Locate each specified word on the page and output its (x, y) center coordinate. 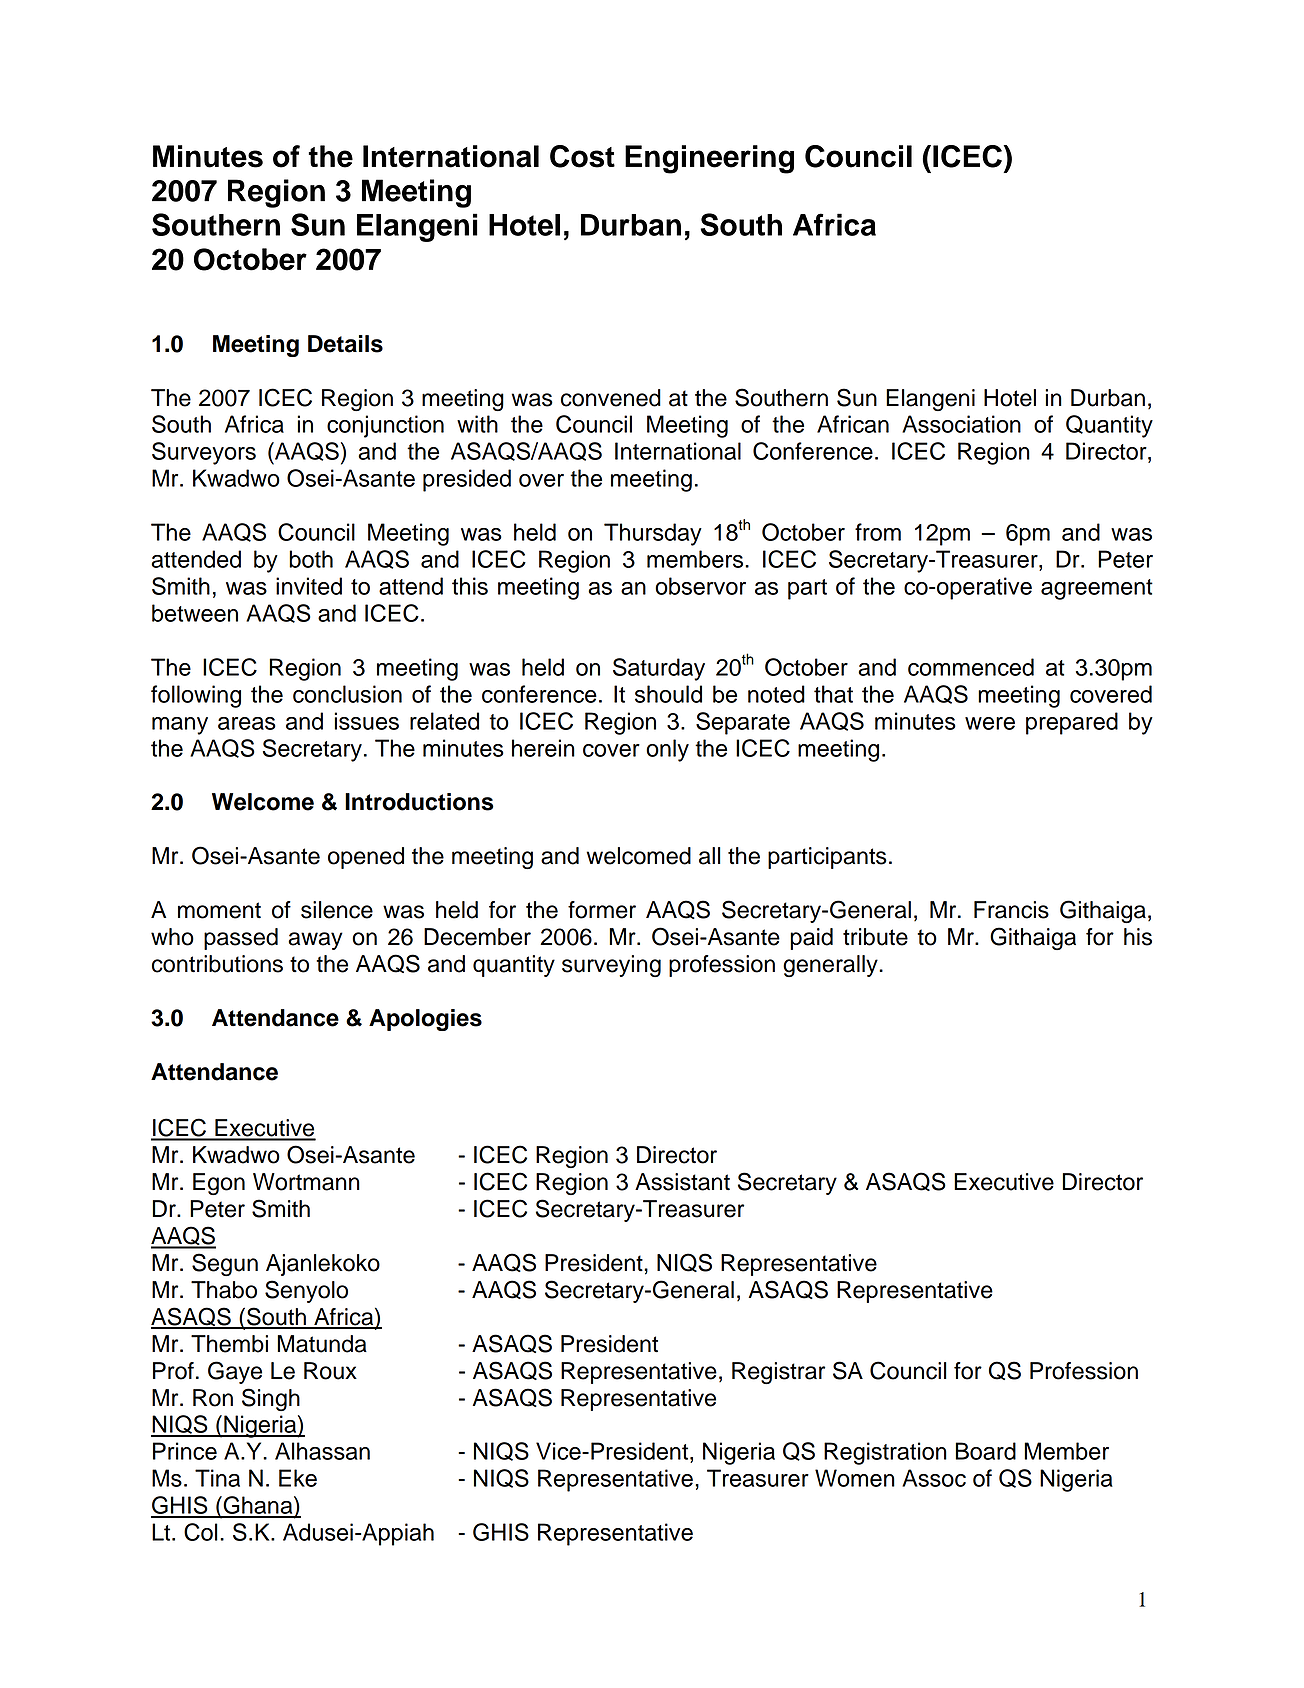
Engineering (709, 159)
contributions (217, 964)
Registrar (778, 1373)
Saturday (659, 669)
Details (345, 344)
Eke (298, 1478)
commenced (971, 667)
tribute (875, 937)
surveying (611, 966)
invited (309, 586)
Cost (582, 156)
